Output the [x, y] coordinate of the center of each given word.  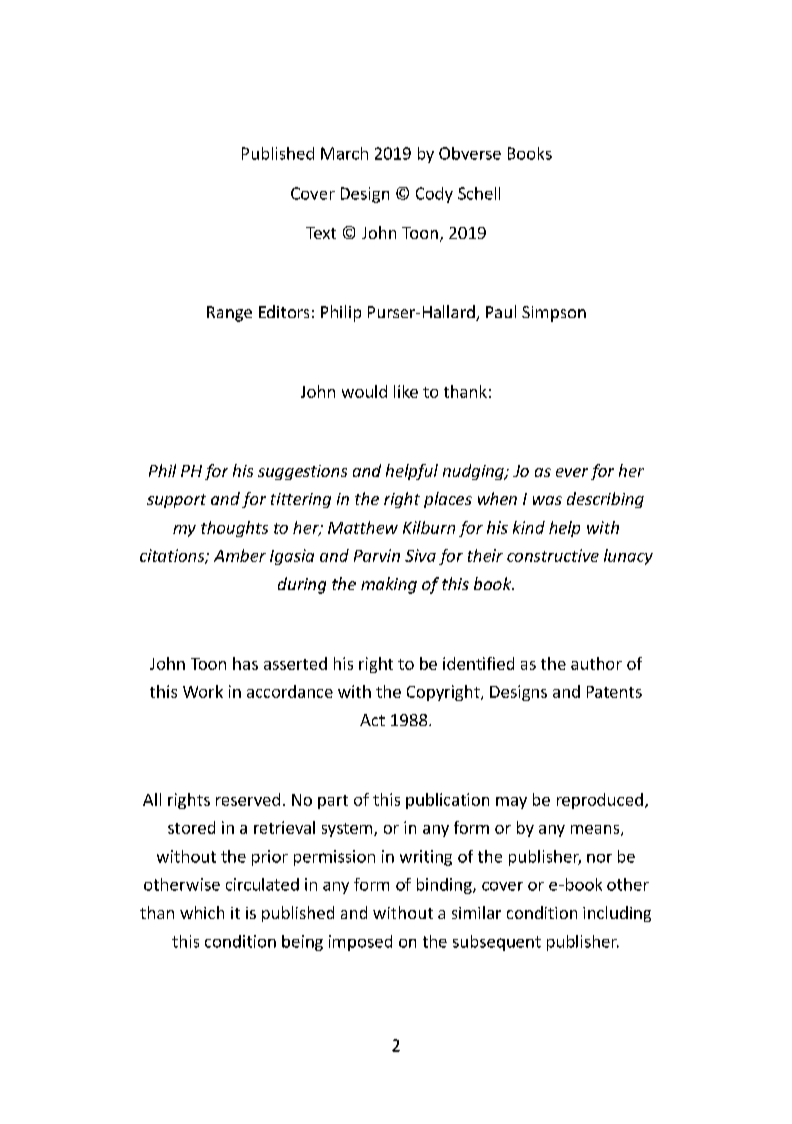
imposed [360, 943]
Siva [420, 555]
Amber [240, 555]
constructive [553, 555]
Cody [434, 195]
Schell [479, 193]
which [202, 912]
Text [321, 233]
